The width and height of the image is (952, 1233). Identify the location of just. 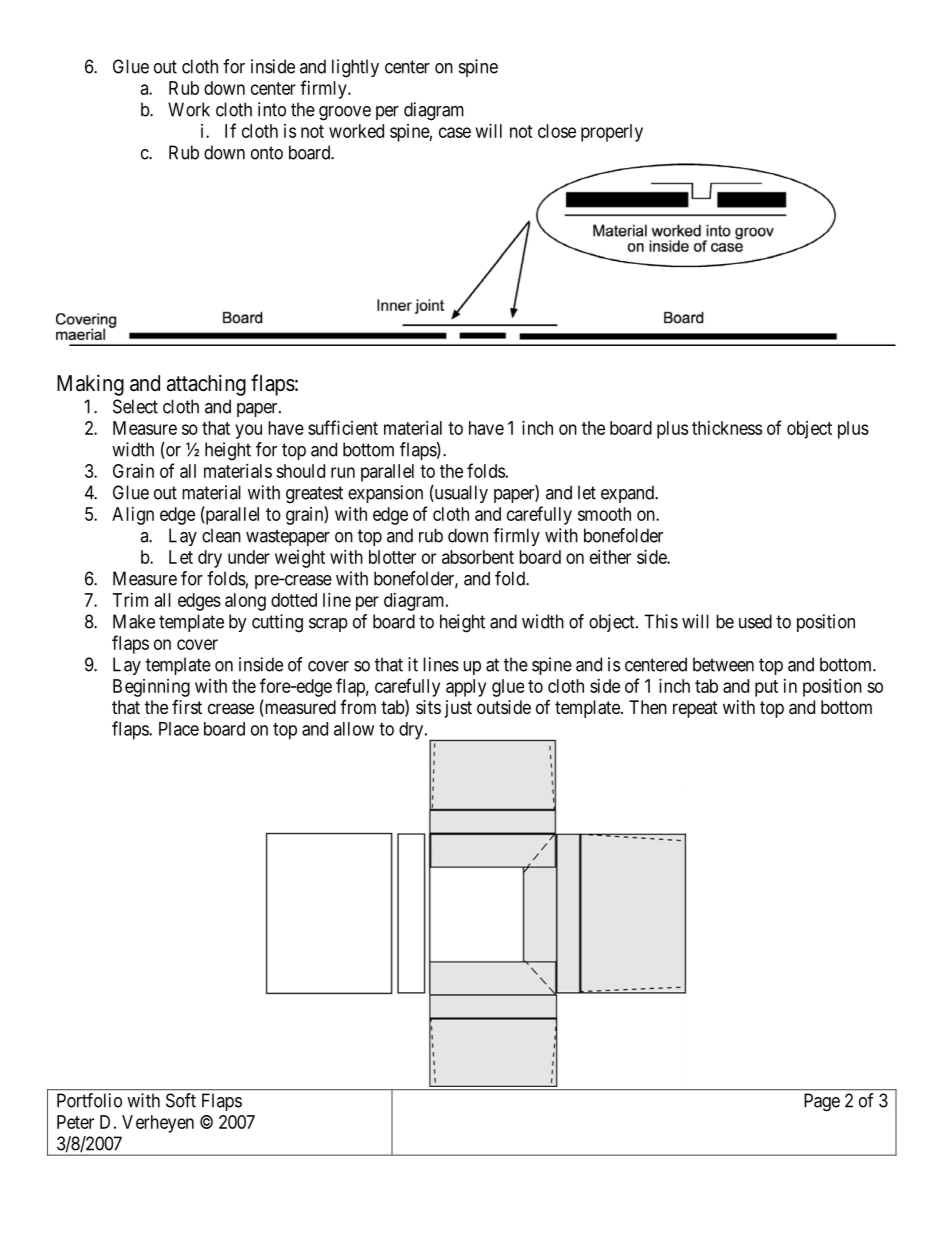
(458, 709).
